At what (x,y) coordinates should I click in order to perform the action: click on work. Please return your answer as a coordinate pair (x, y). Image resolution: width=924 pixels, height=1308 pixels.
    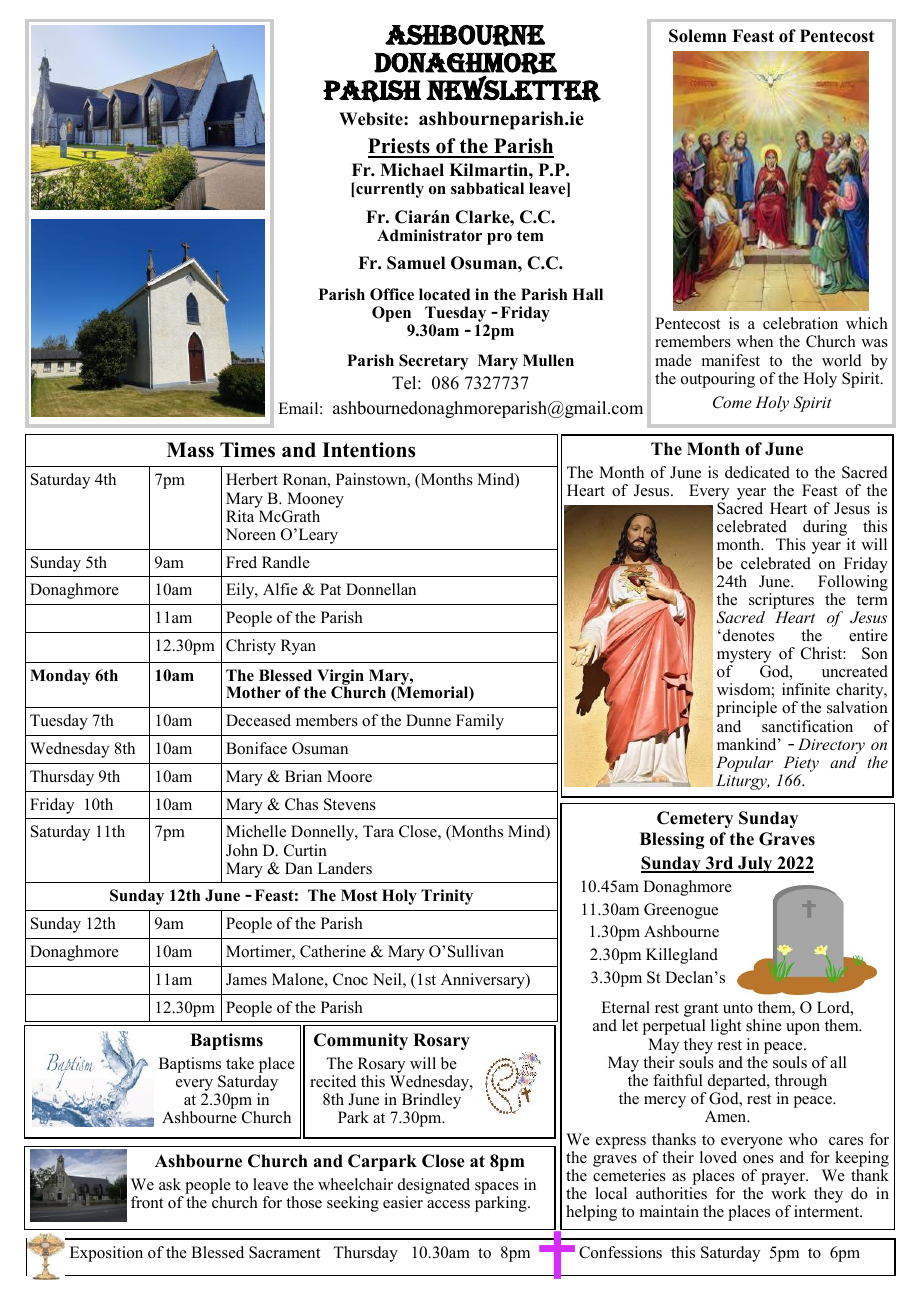
    Looking at the image, I should click on (788, 1193).
